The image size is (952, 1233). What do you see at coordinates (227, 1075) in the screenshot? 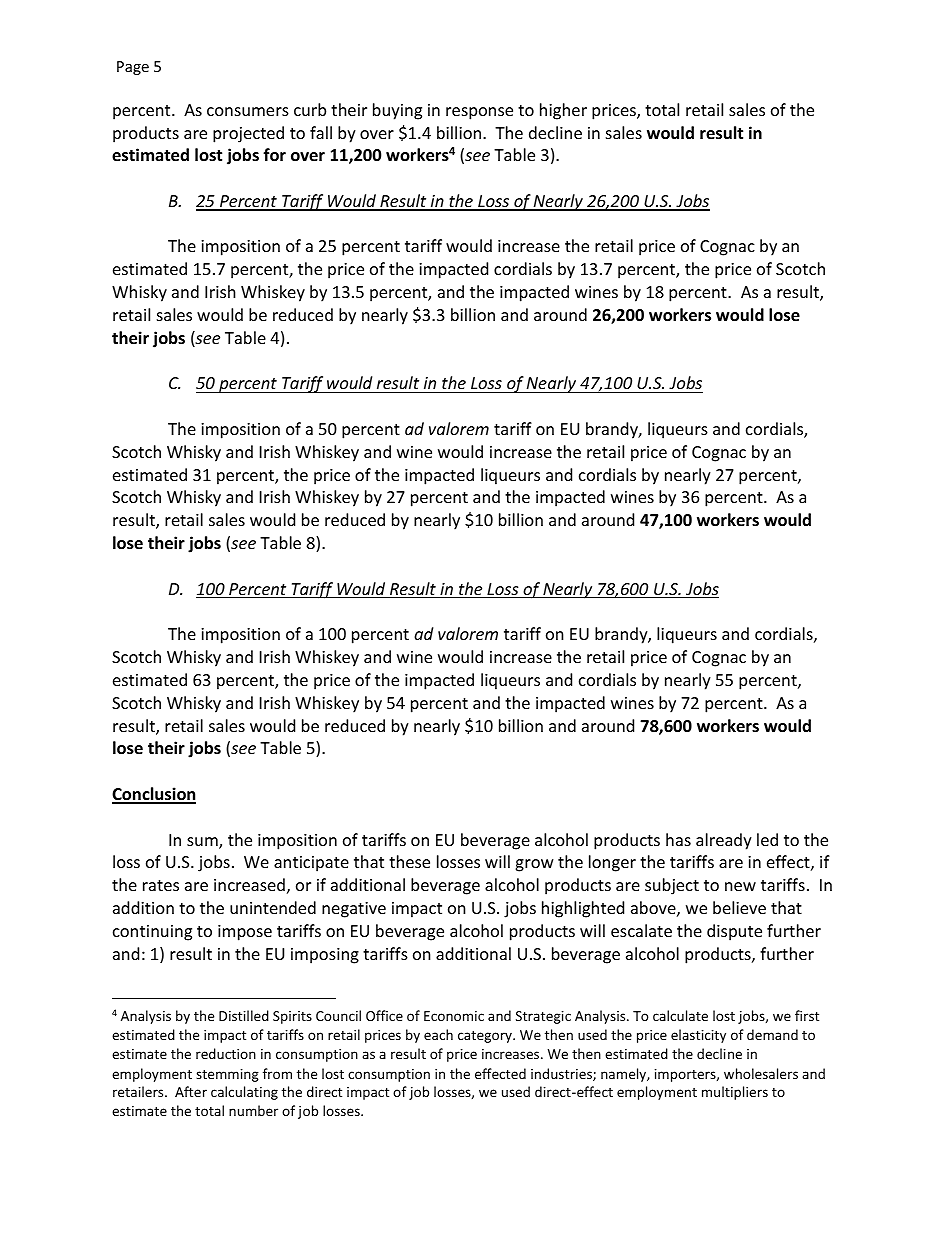
I see `stemming` at bounding box center [227, 1075].
